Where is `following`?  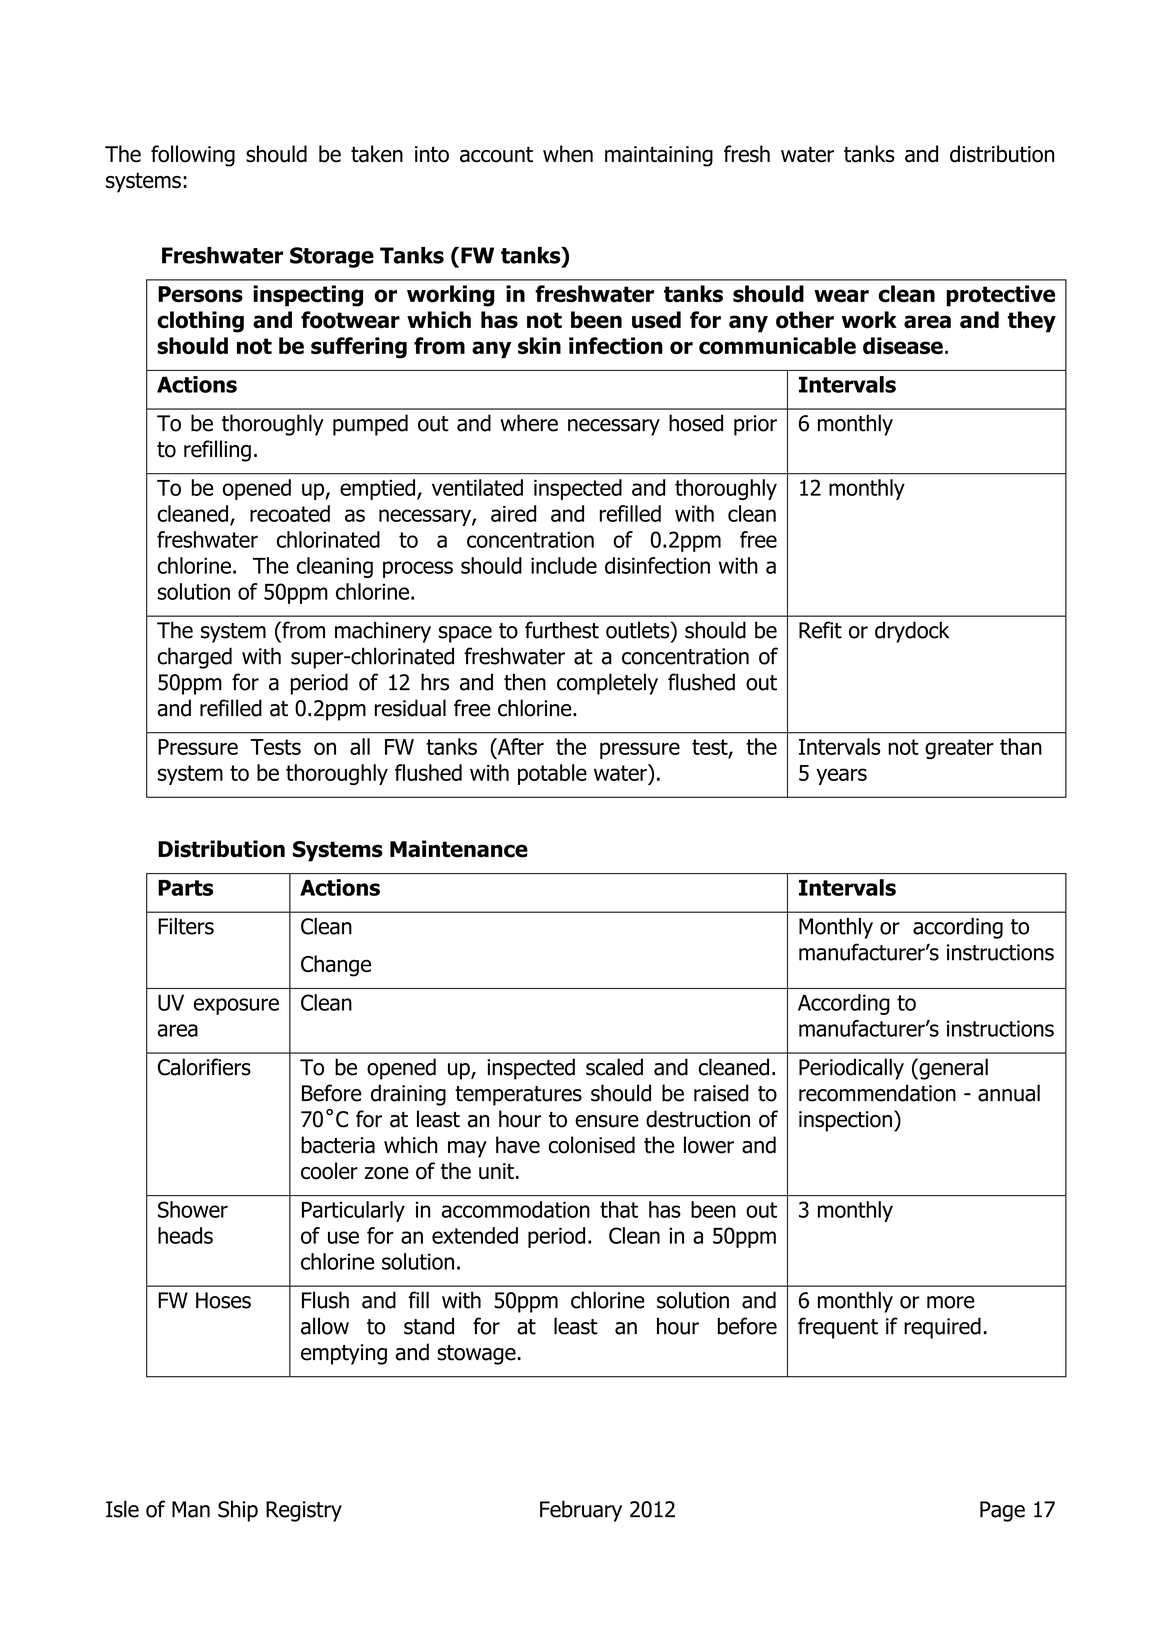
following is located at coordinates (193, 156).
